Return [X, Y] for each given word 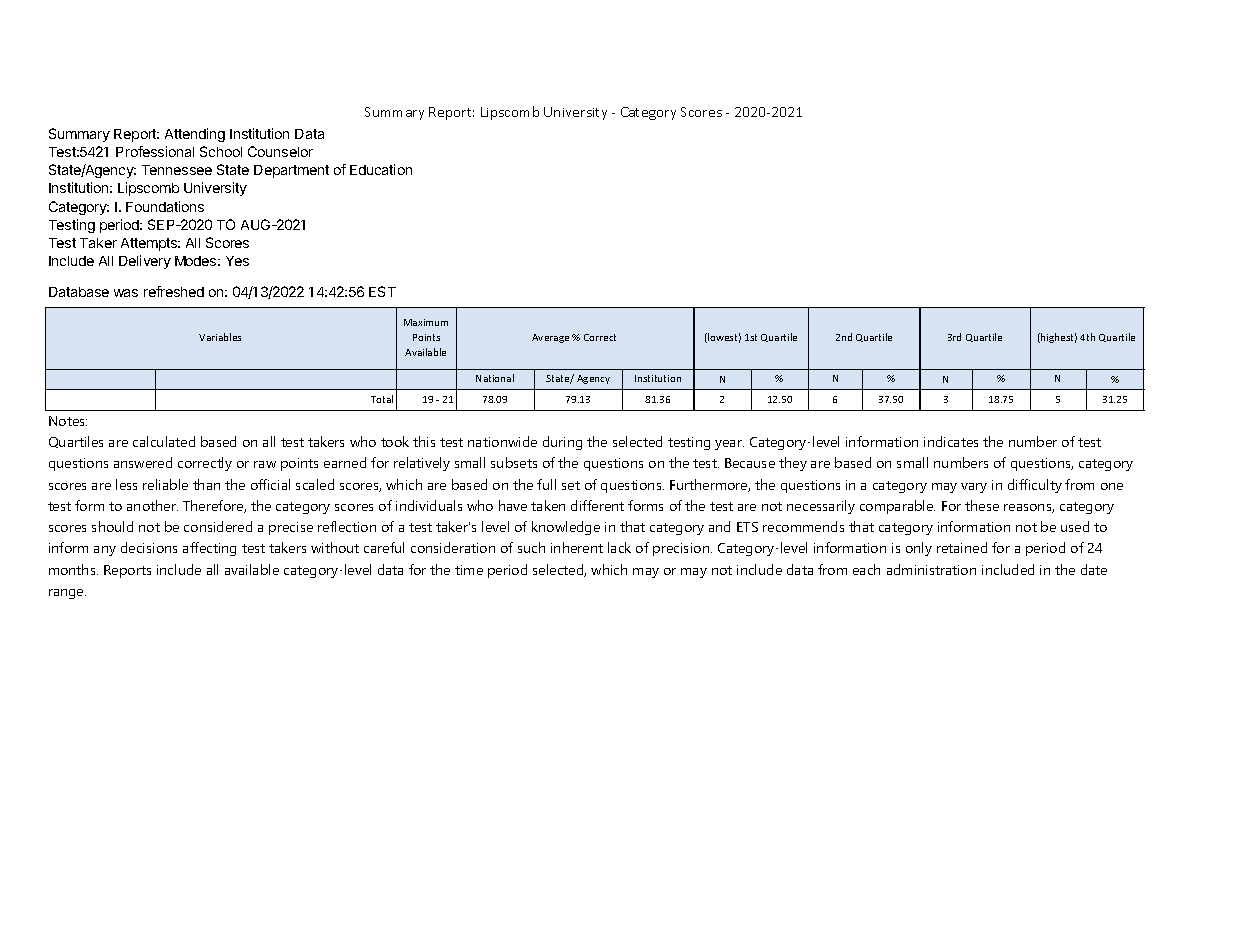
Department [291, 171]
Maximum [426, 322]
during [562, 443]
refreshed [174, 291]
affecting [209, 549]
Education [381, 169]
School [221, 151]
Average [550, 338]
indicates [951, 441]
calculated [164, 441]
